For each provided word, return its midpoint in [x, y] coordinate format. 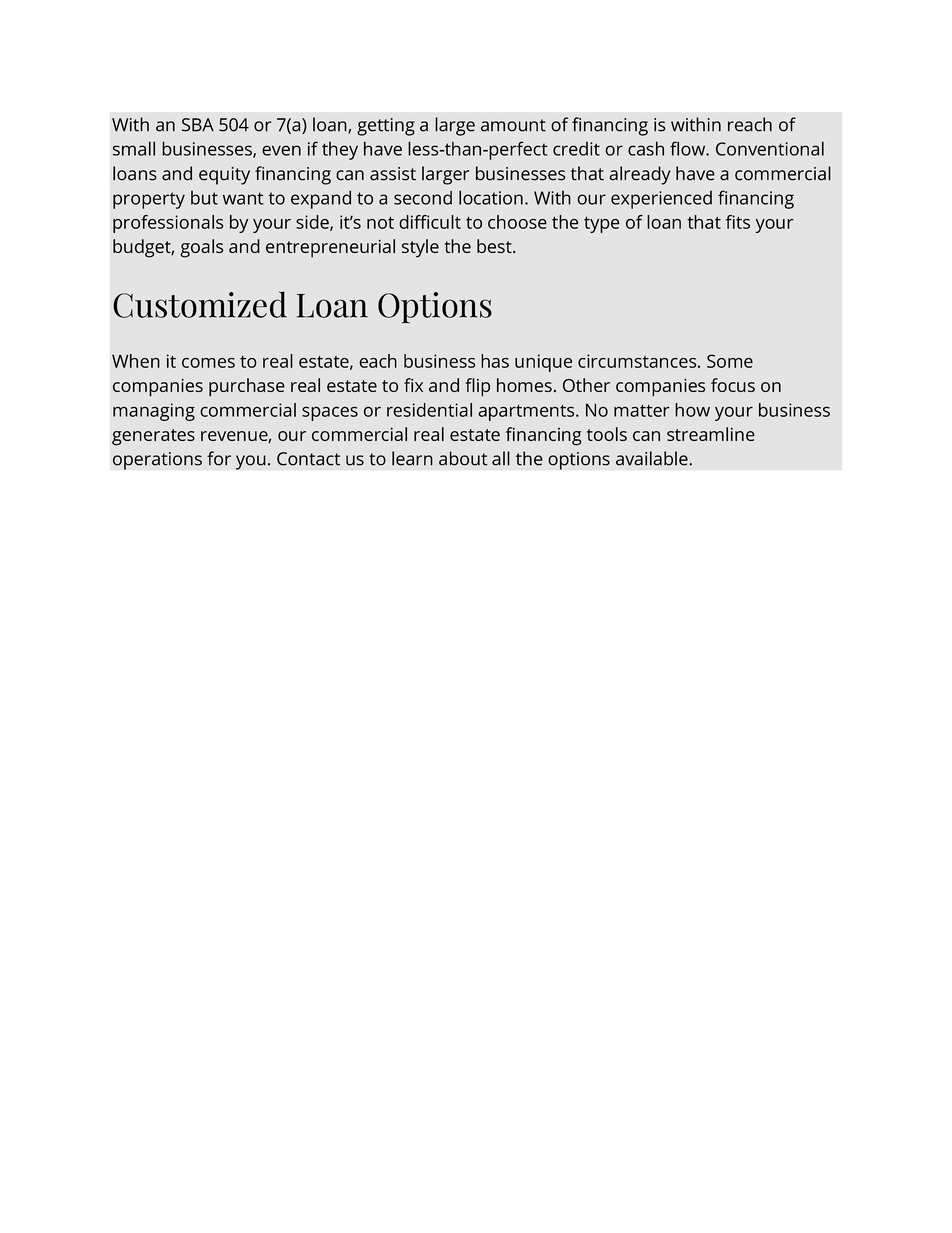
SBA [198, 125]
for [219, 458]
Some [730, 361]
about [463, 458]
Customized [200, 304]
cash [646, 148]
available [653, 458]
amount [513, 125]
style [420, 248]
